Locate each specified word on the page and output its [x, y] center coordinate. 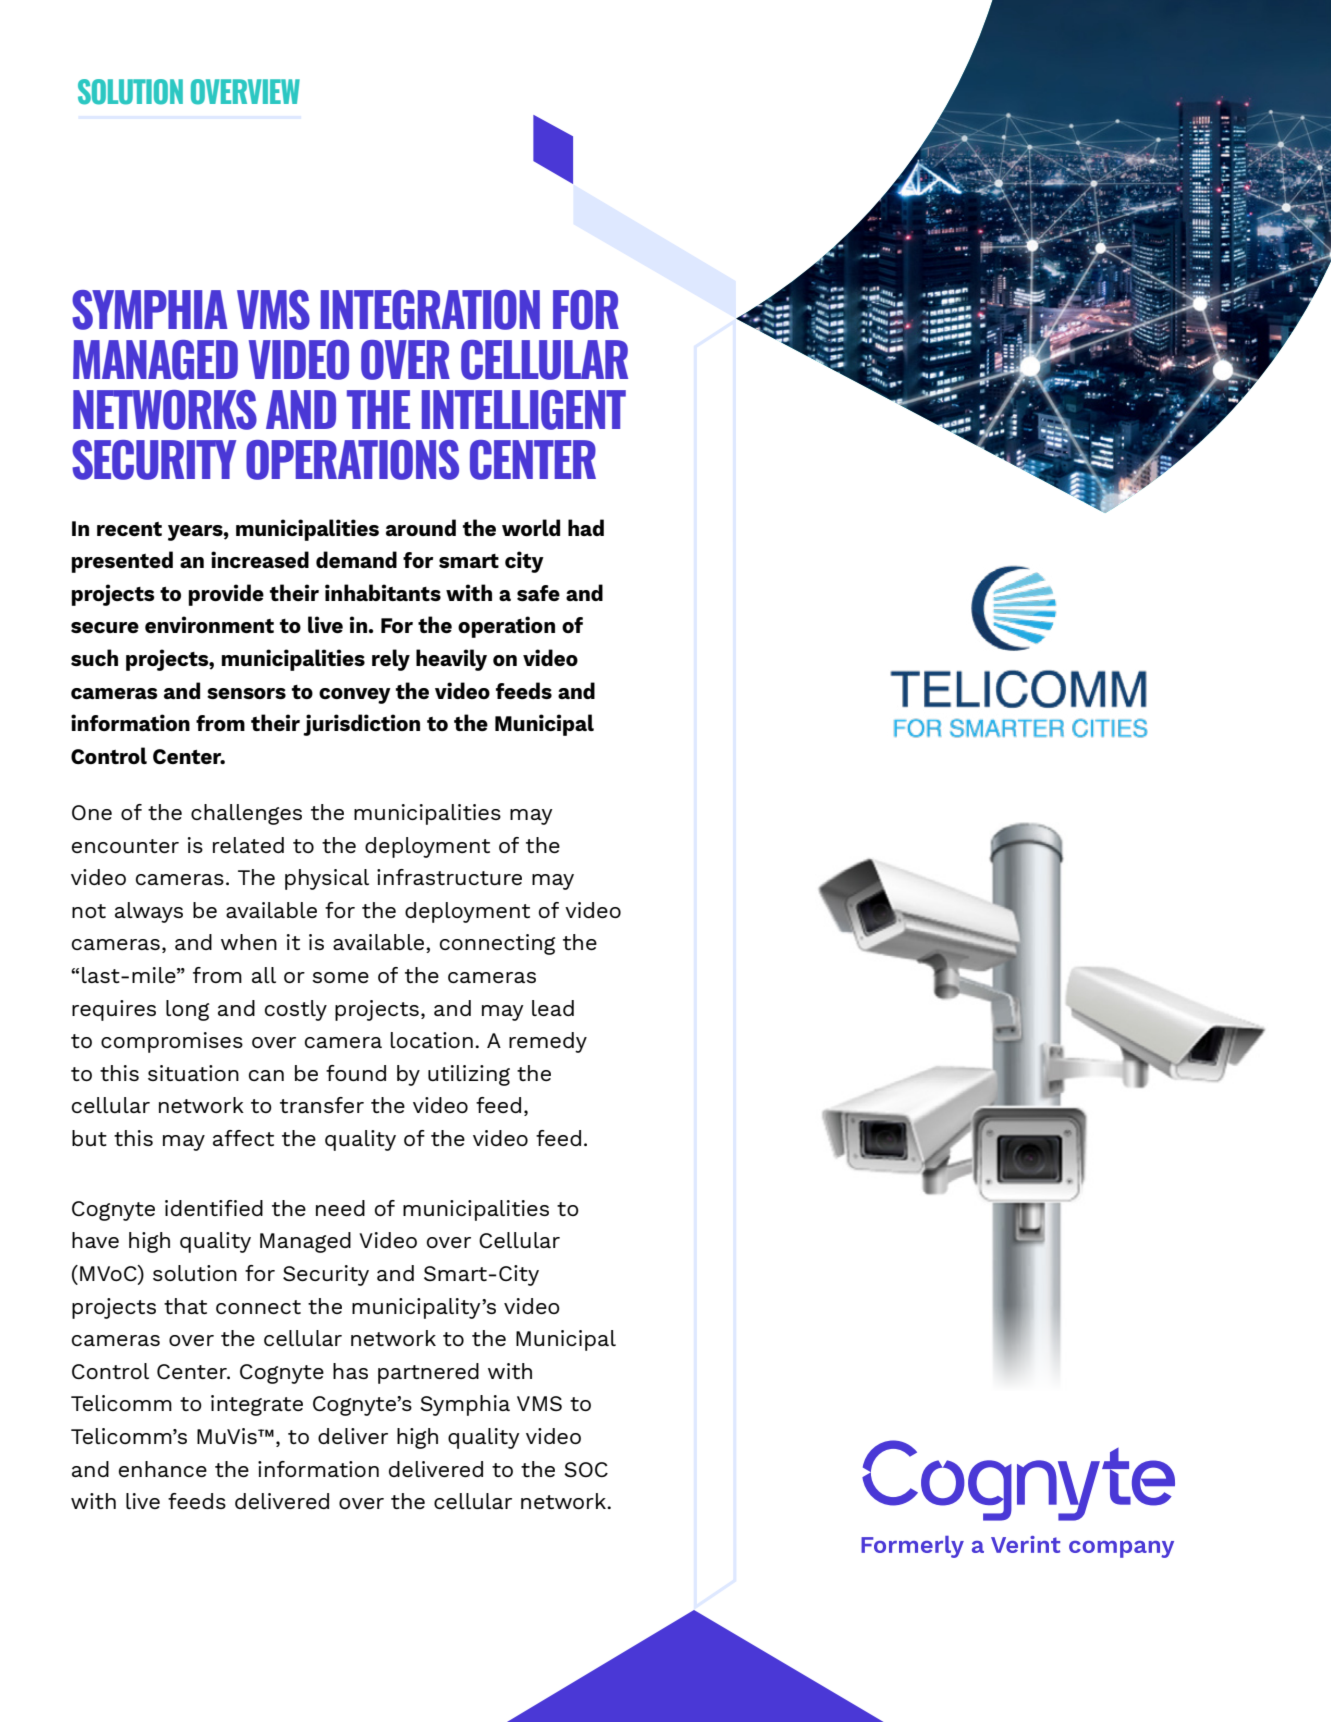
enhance [163, 1469]
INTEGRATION [430, 310]
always [149, 912]
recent [129, 529]
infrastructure [449, 877]
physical [327, 879]
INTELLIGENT [524, 410]
